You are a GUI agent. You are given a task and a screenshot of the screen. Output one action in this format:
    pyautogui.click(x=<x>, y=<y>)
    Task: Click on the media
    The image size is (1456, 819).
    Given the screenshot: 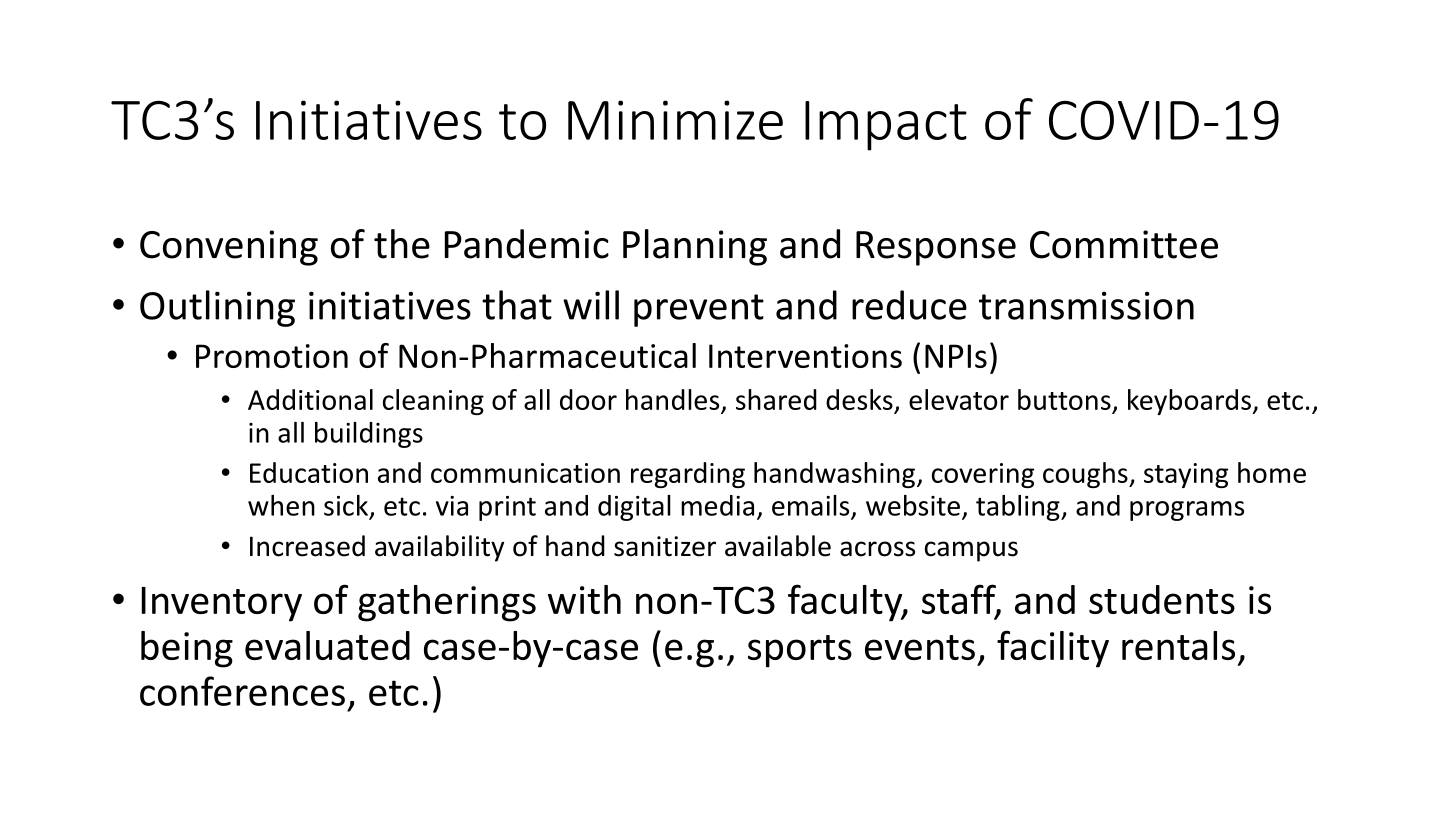 What is the action you would take?
    pyautogui.click(x=717, y=505)
